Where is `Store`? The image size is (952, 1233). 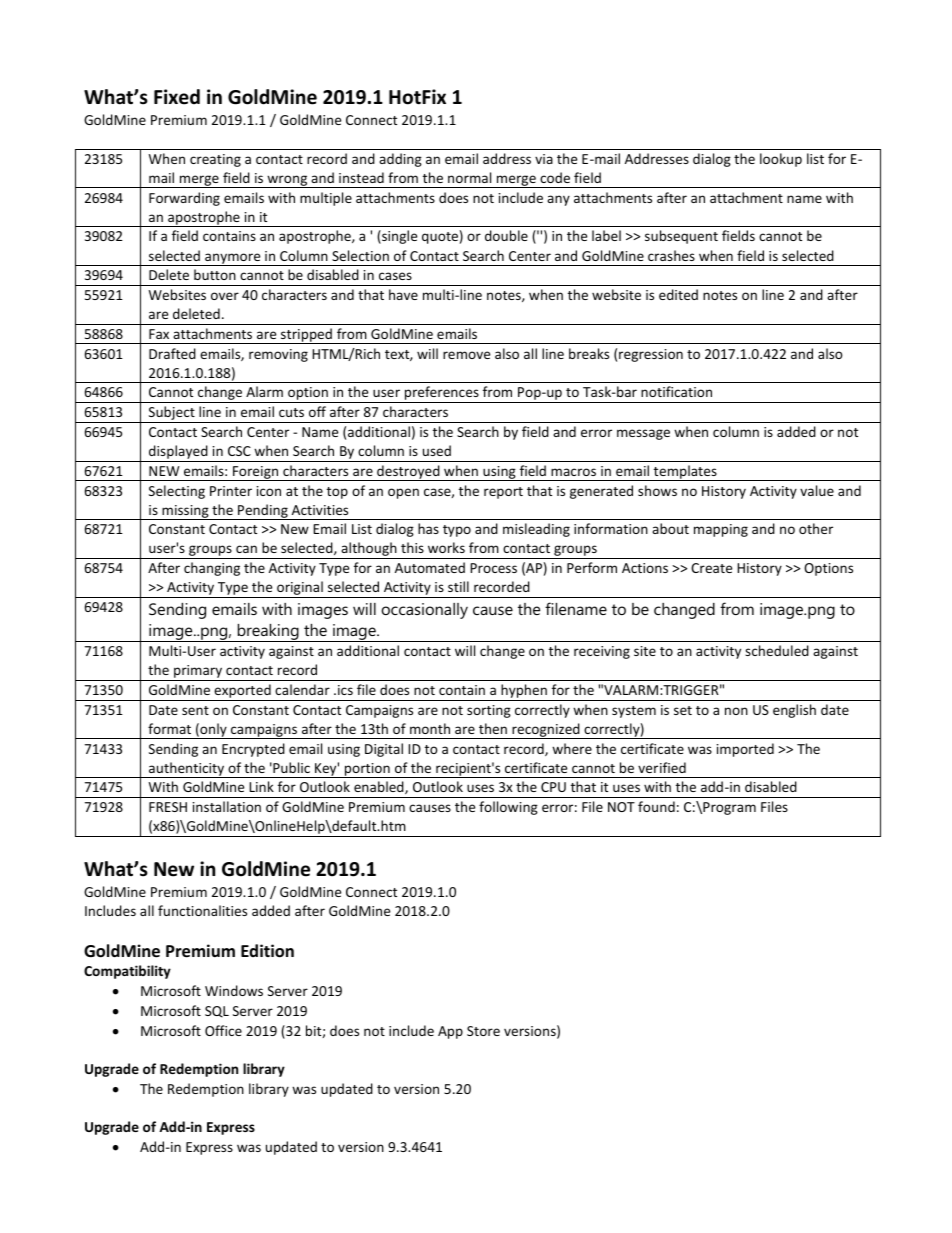 Store is located at coordinates (483, 1031).
